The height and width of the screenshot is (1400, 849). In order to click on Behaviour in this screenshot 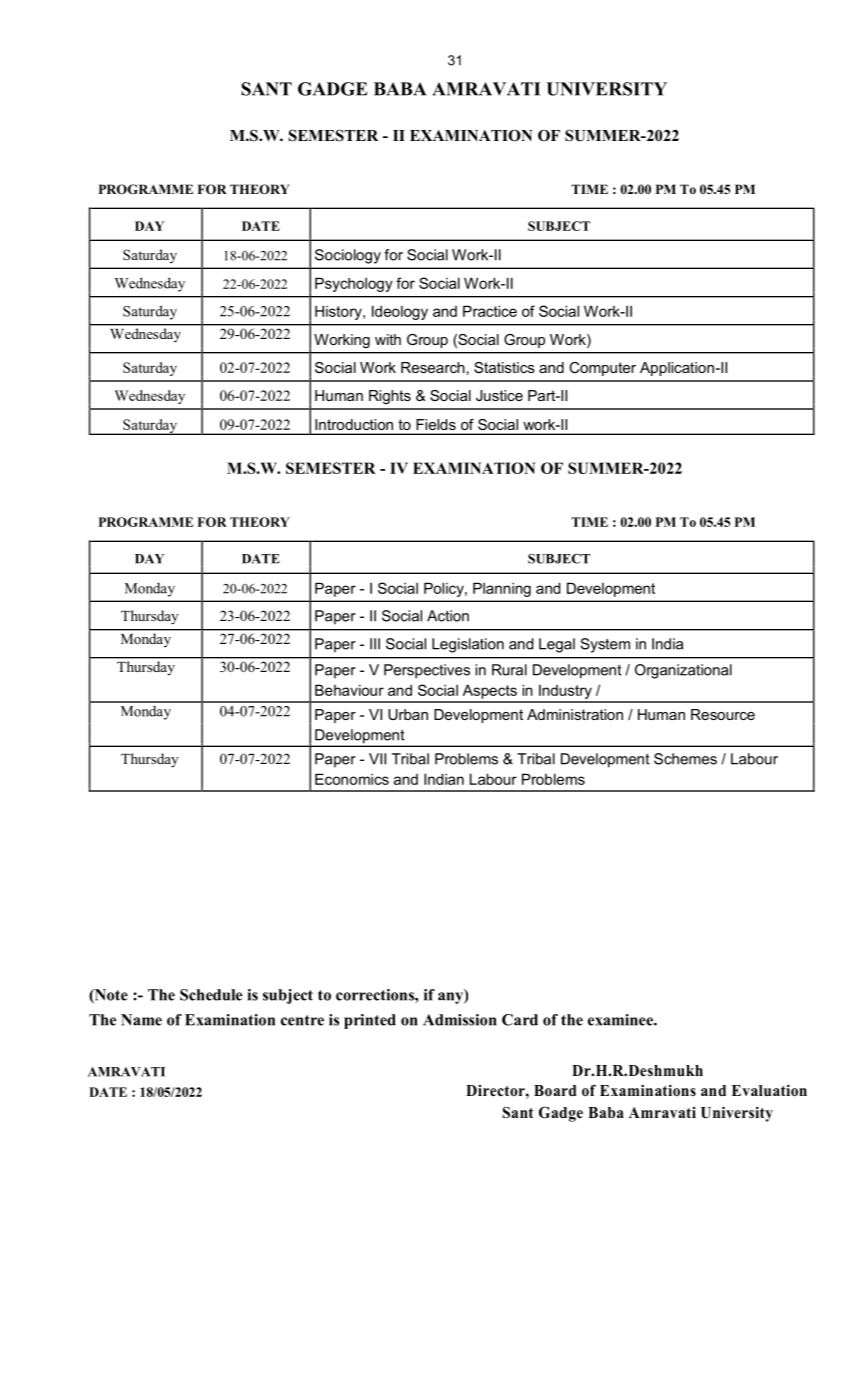, I will do `click(349, 690)`.
